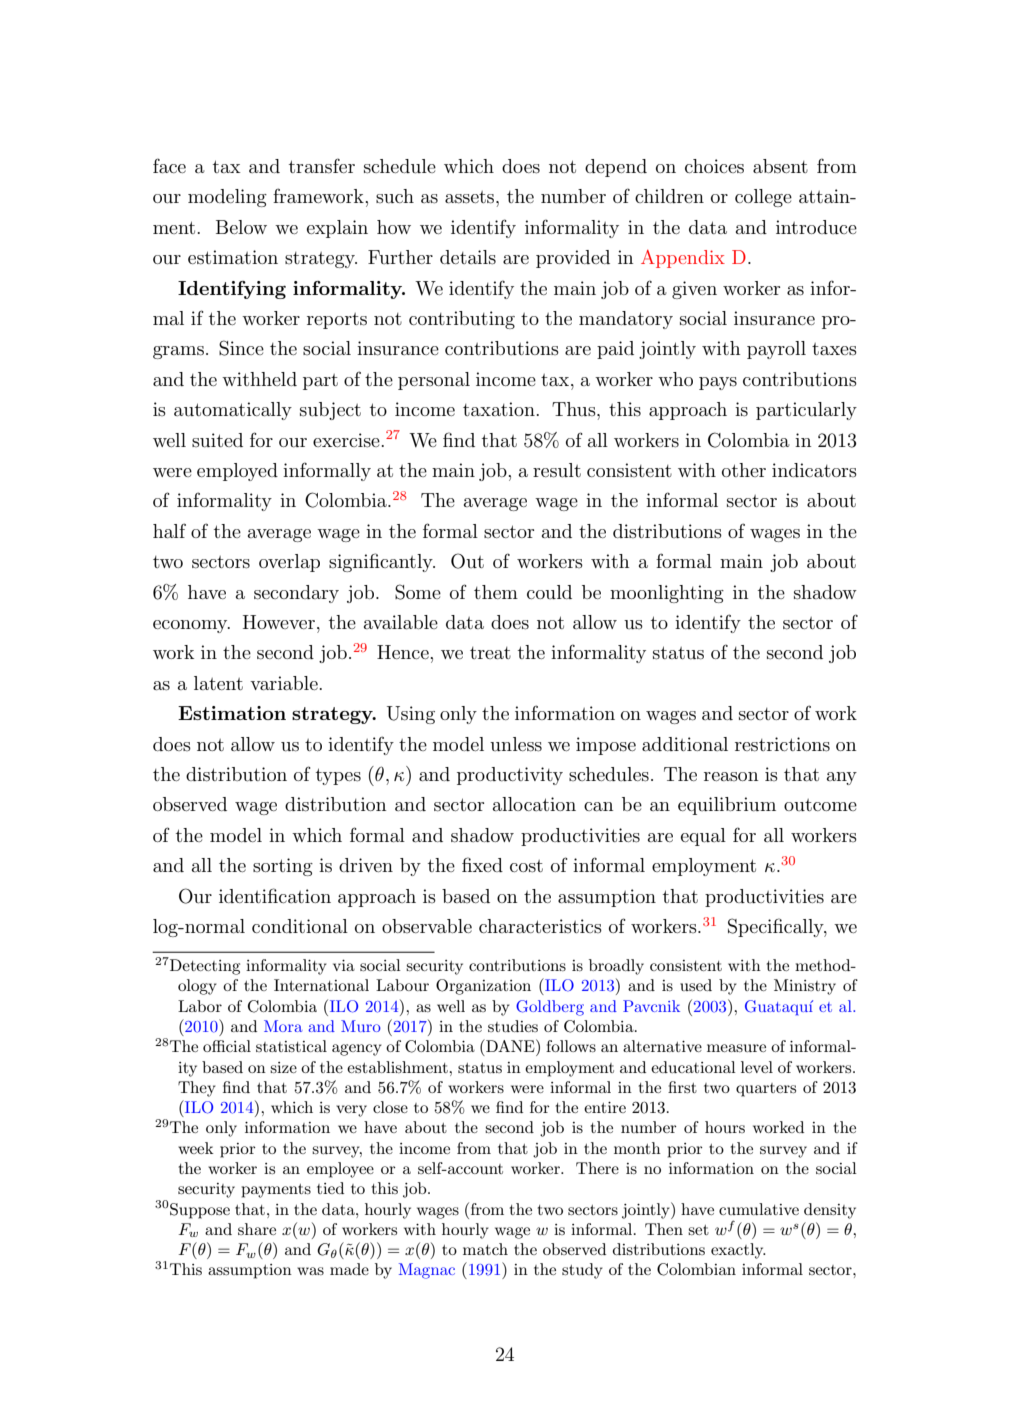  I want to click on cost, so click(526, 866).
